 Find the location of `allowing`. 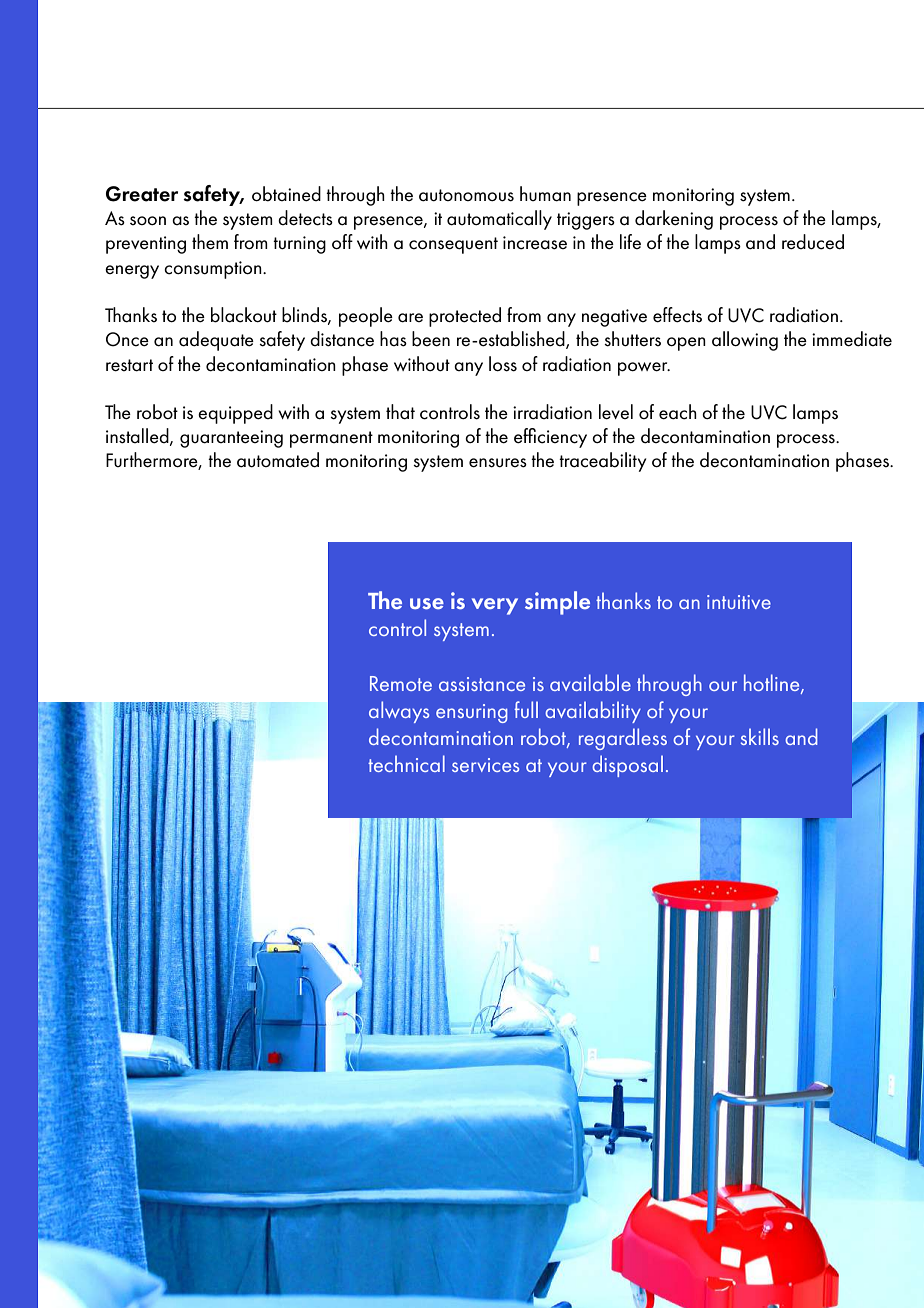

allowing is located at coordinates (745, 341).
